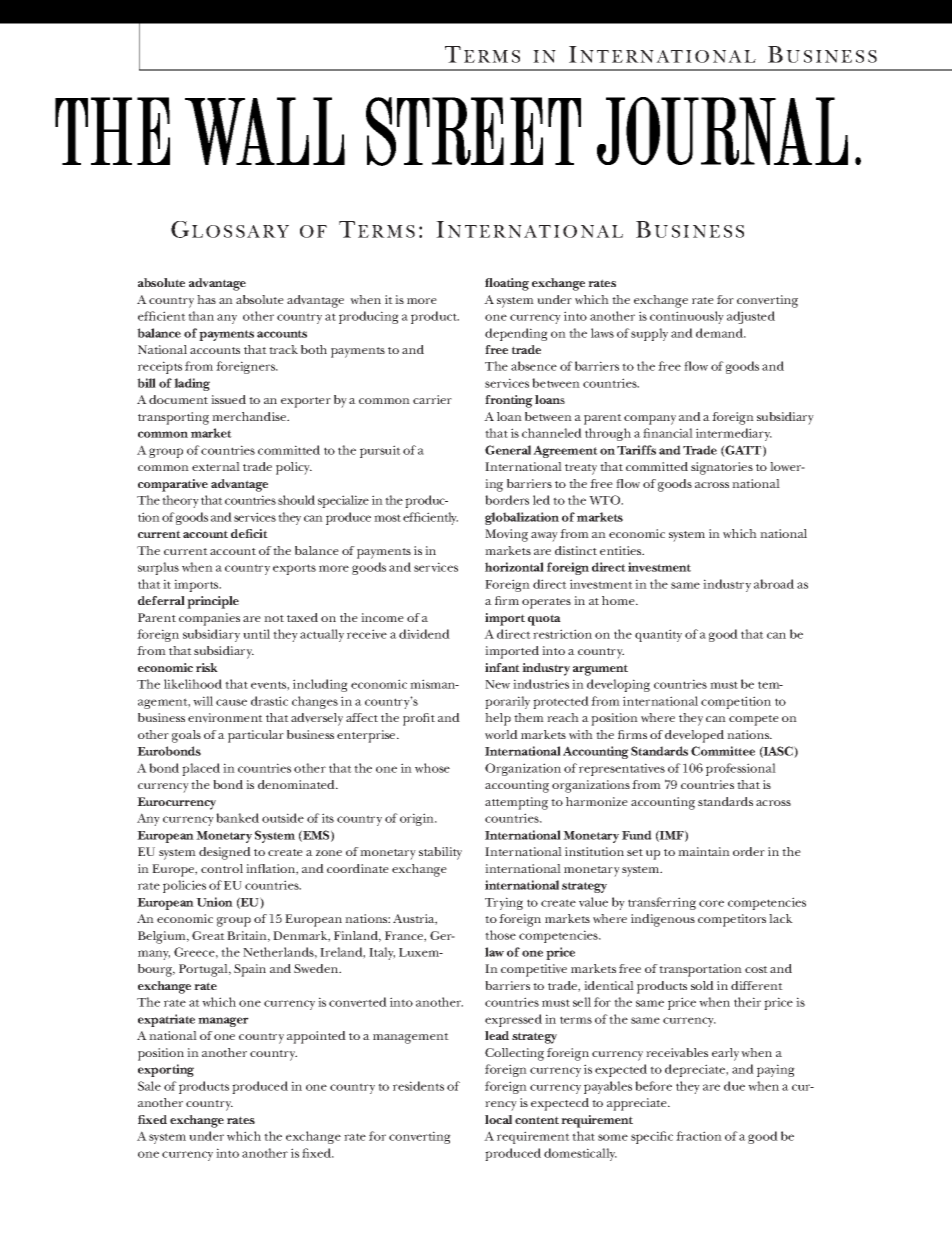  What do you see at coordinates (500, 935) in the document?
I see `those` at bounding box center [500, 935].
